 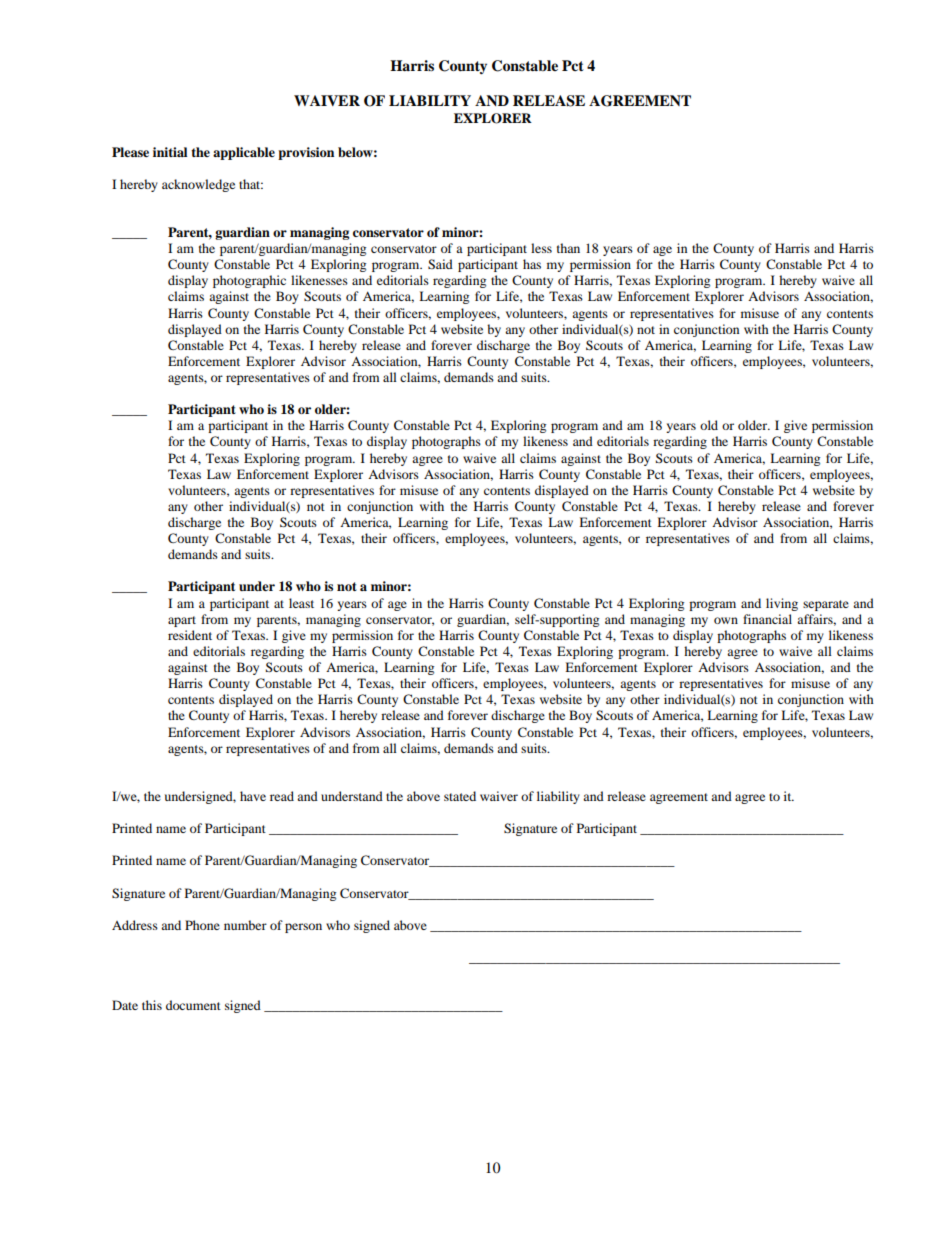 I want to click on than, so click(x=568, y=248).
